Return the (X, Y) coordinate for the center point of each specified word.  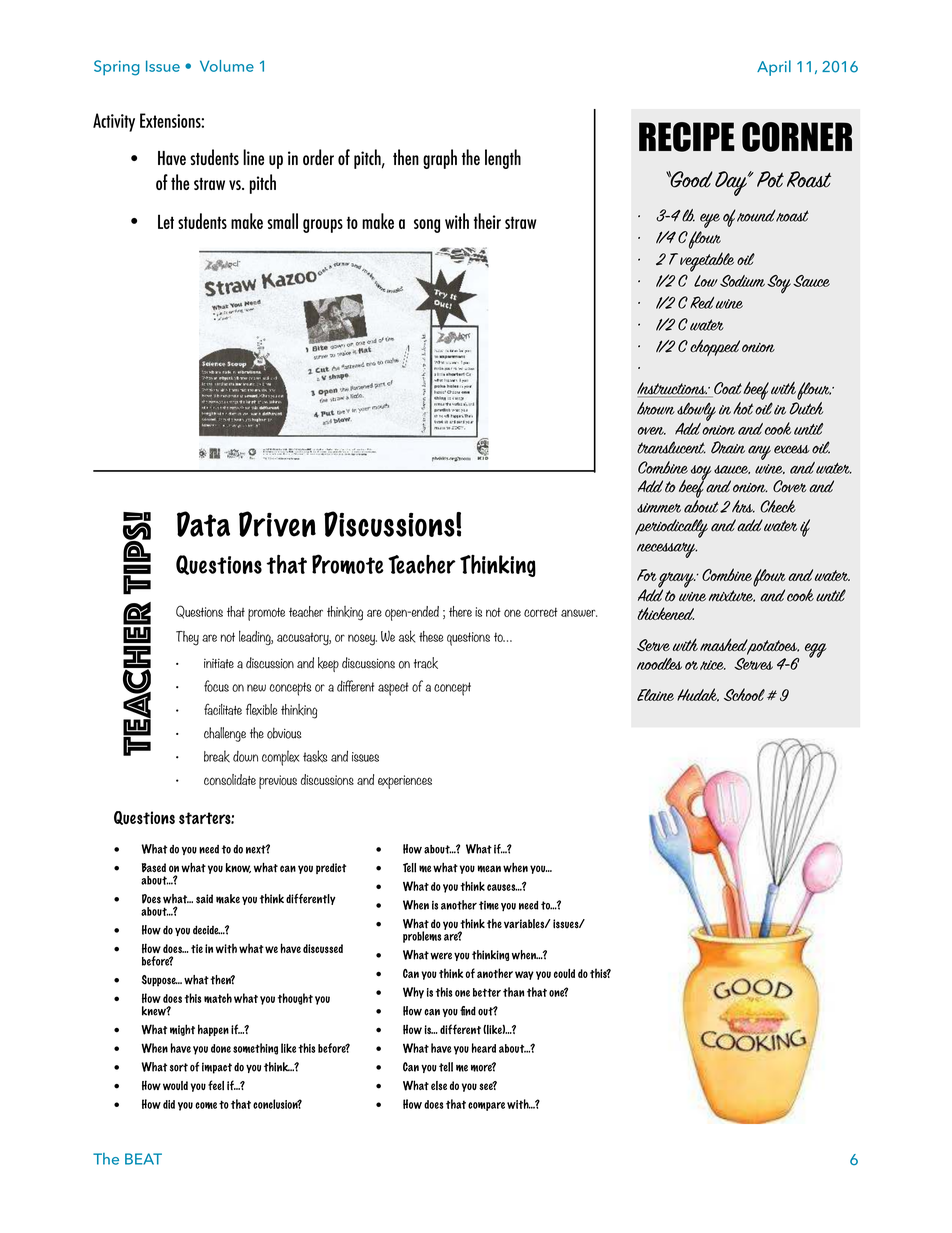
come (206, 1105)
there (460, 611)
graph (440, 159)
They (187, 638)
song (427, 226)
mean (489, 869)
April (774, 68)
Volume (227, 66)
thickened (665, 613)
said (204, 899)
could (564, 973)
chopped (715, 347)
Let (166, 221)
